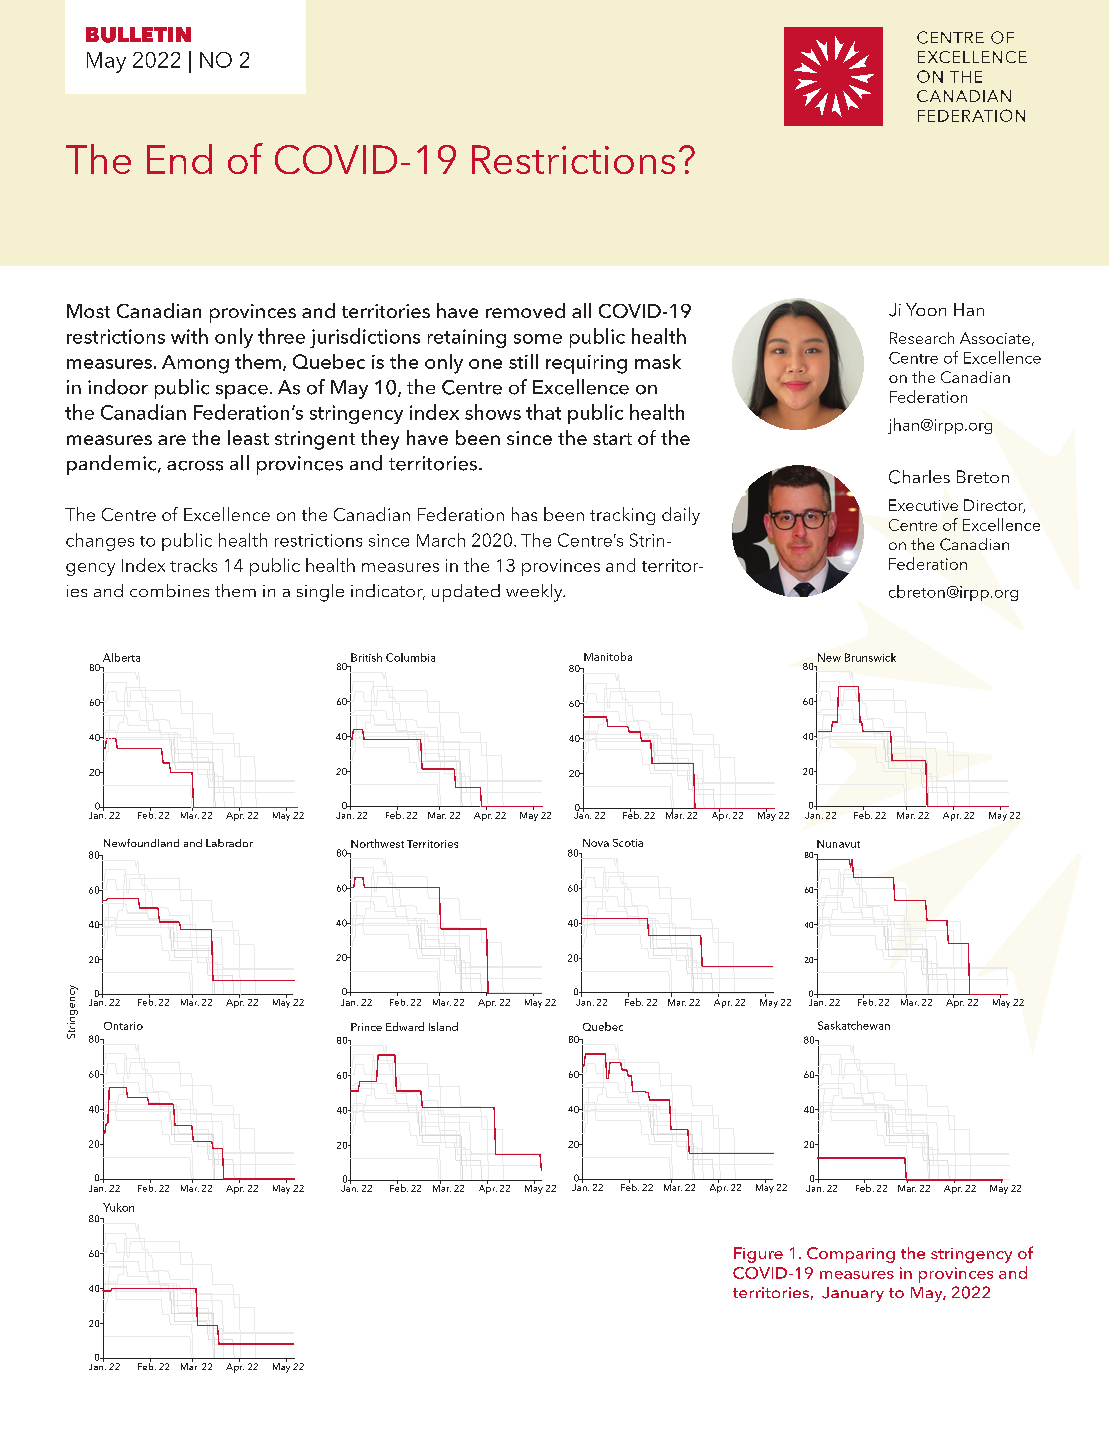 Image resolution: width=1109 pixels, height=1436 pixels. I want to click on BULLETIN, so click(138, 35).
